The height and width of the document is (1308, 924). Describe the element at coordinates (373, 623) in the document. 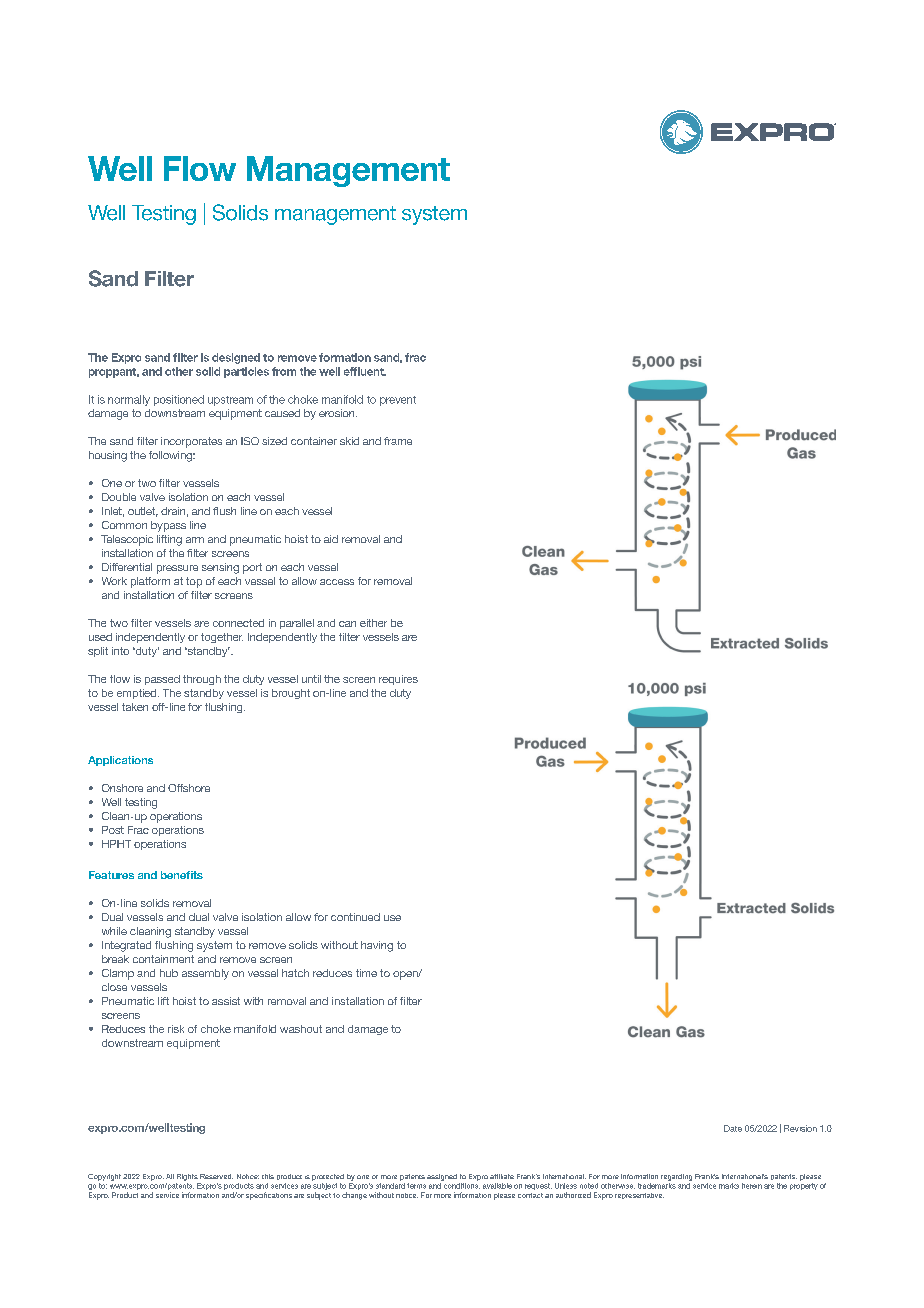

I see `either` at that location.
